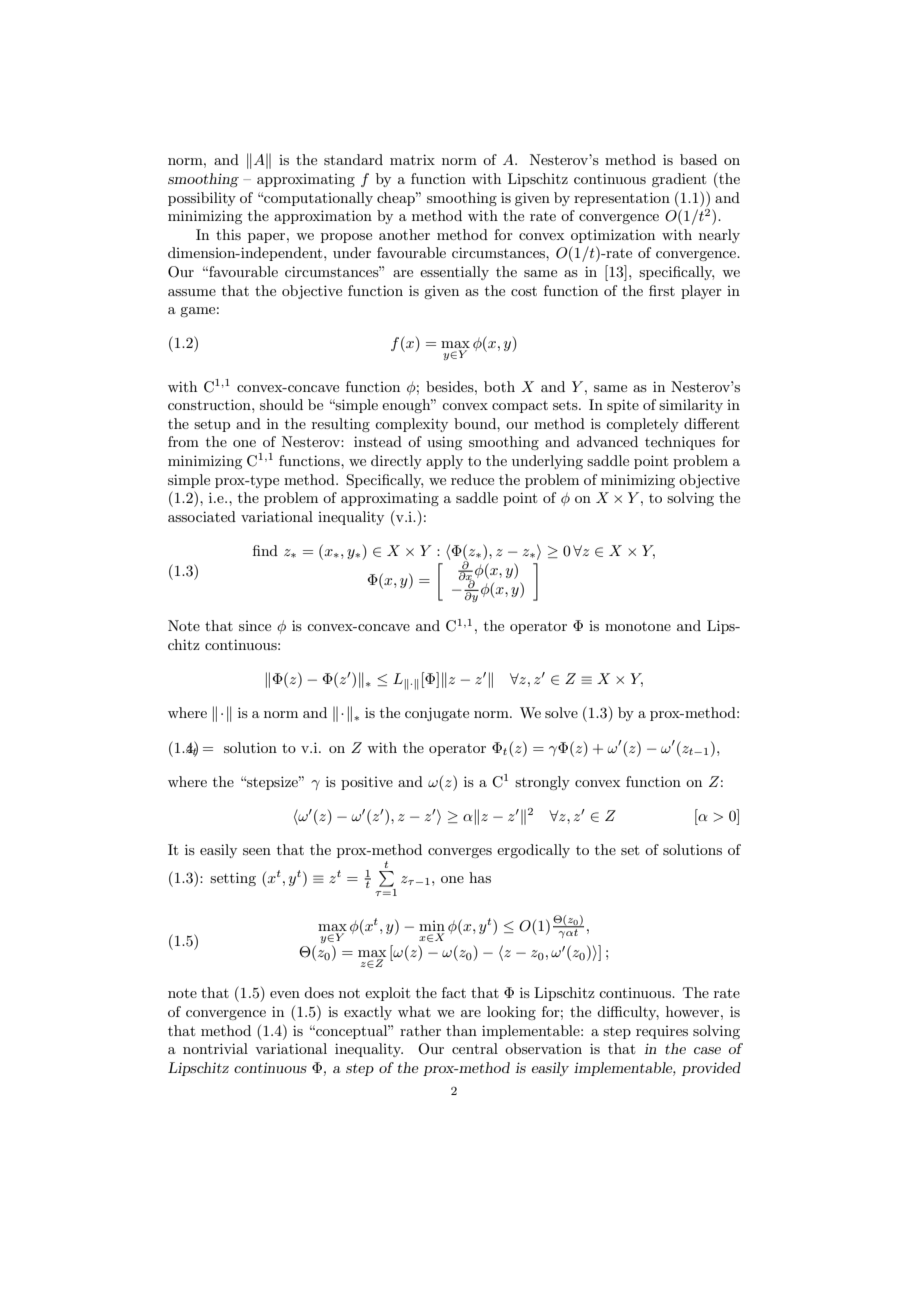 The image size is (924, 1308). I want to click on possibility, so click(202, 199).
